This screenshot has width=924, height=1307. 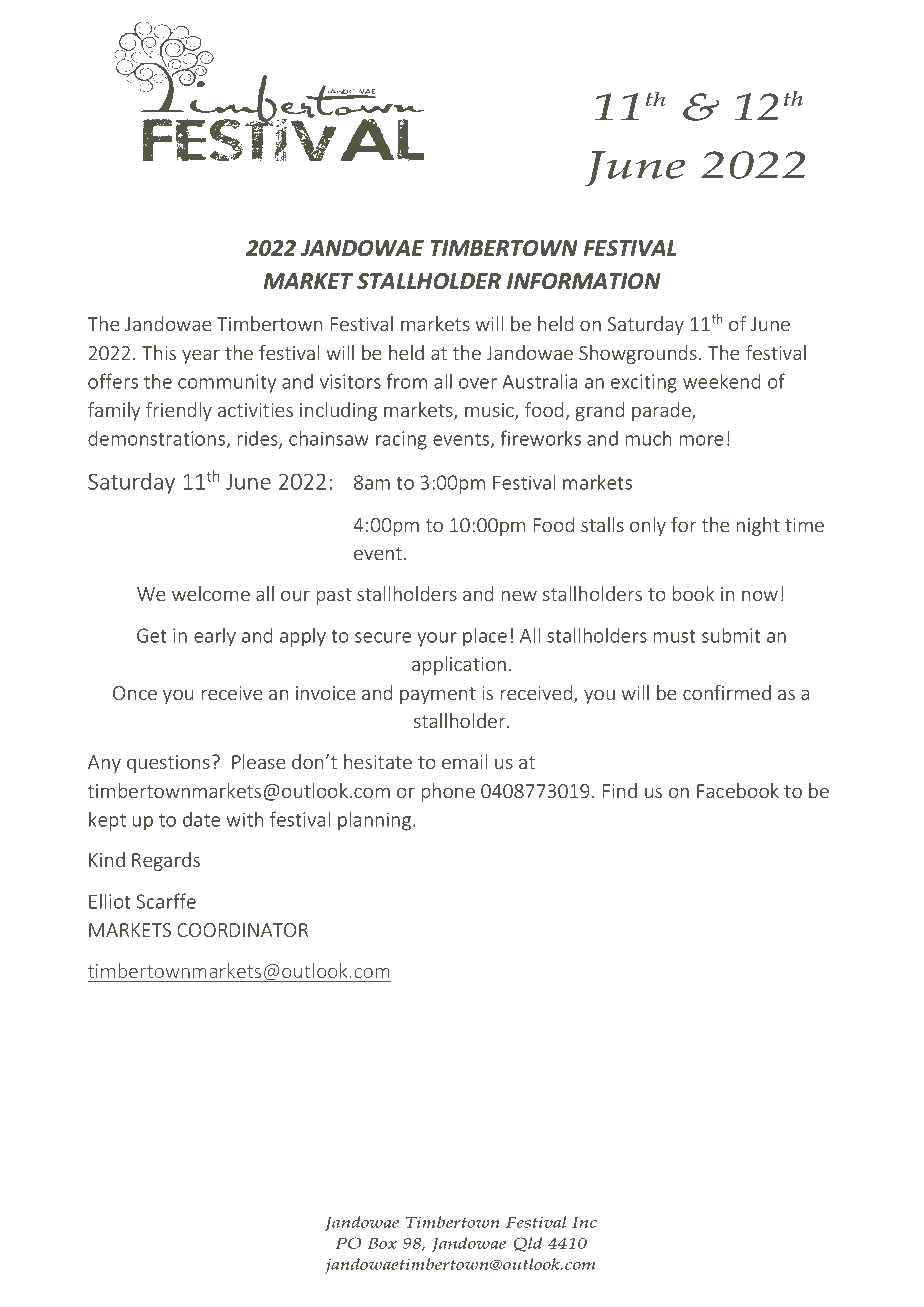 What do you see at coordinates (159, 352) in the screenshot?
I see `This` at bounding box center [159, 352].
